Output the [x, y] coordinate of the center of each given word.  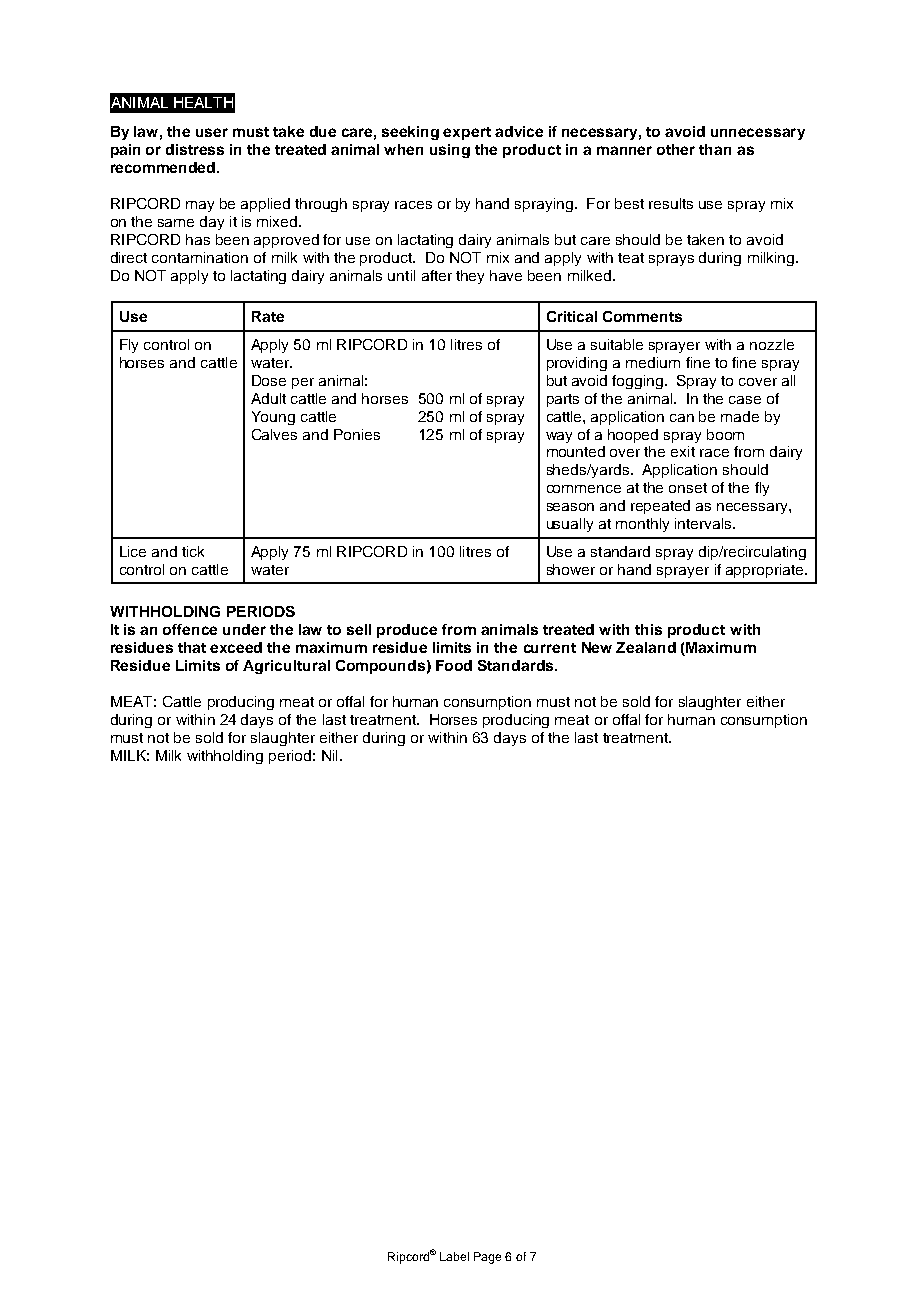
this [648, 629]
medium [653, 362]
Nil [329, 755]
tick [193, 551]
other [676, 149]
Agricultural [286, 667]
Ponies [357, 434]
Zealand [646, 647]
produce [407, 631]
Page [487, 1258]
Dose [269, 380]
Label [454, 1256]
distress [195, 149]
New [597, 647]
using [450, 151]
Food [454, 665]
